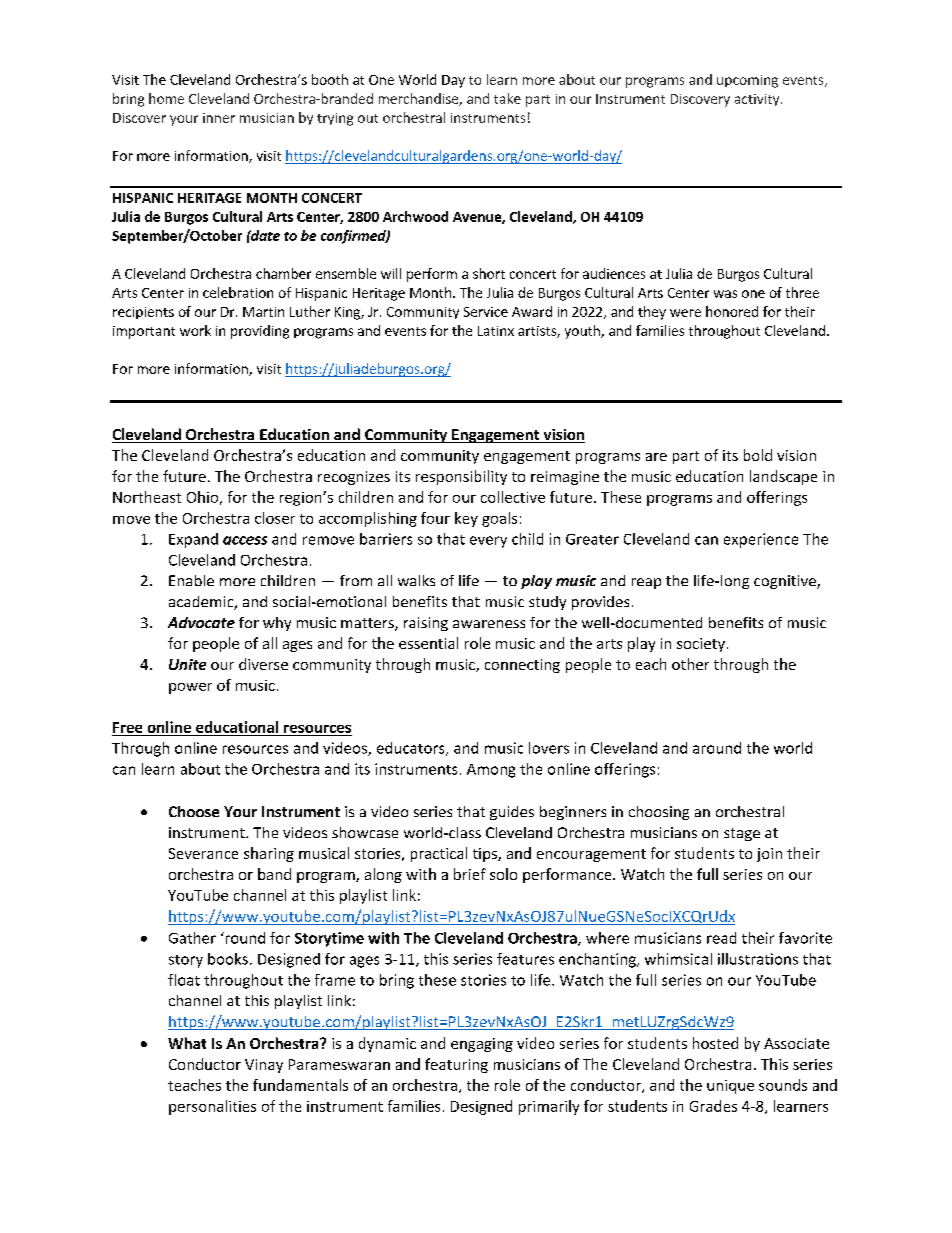 The width and height of the screenshot is (952, 1233). What do you see at coordinates (191, 580) in the screenshot?
I see `Enable` at bounding box center [191, 580].
